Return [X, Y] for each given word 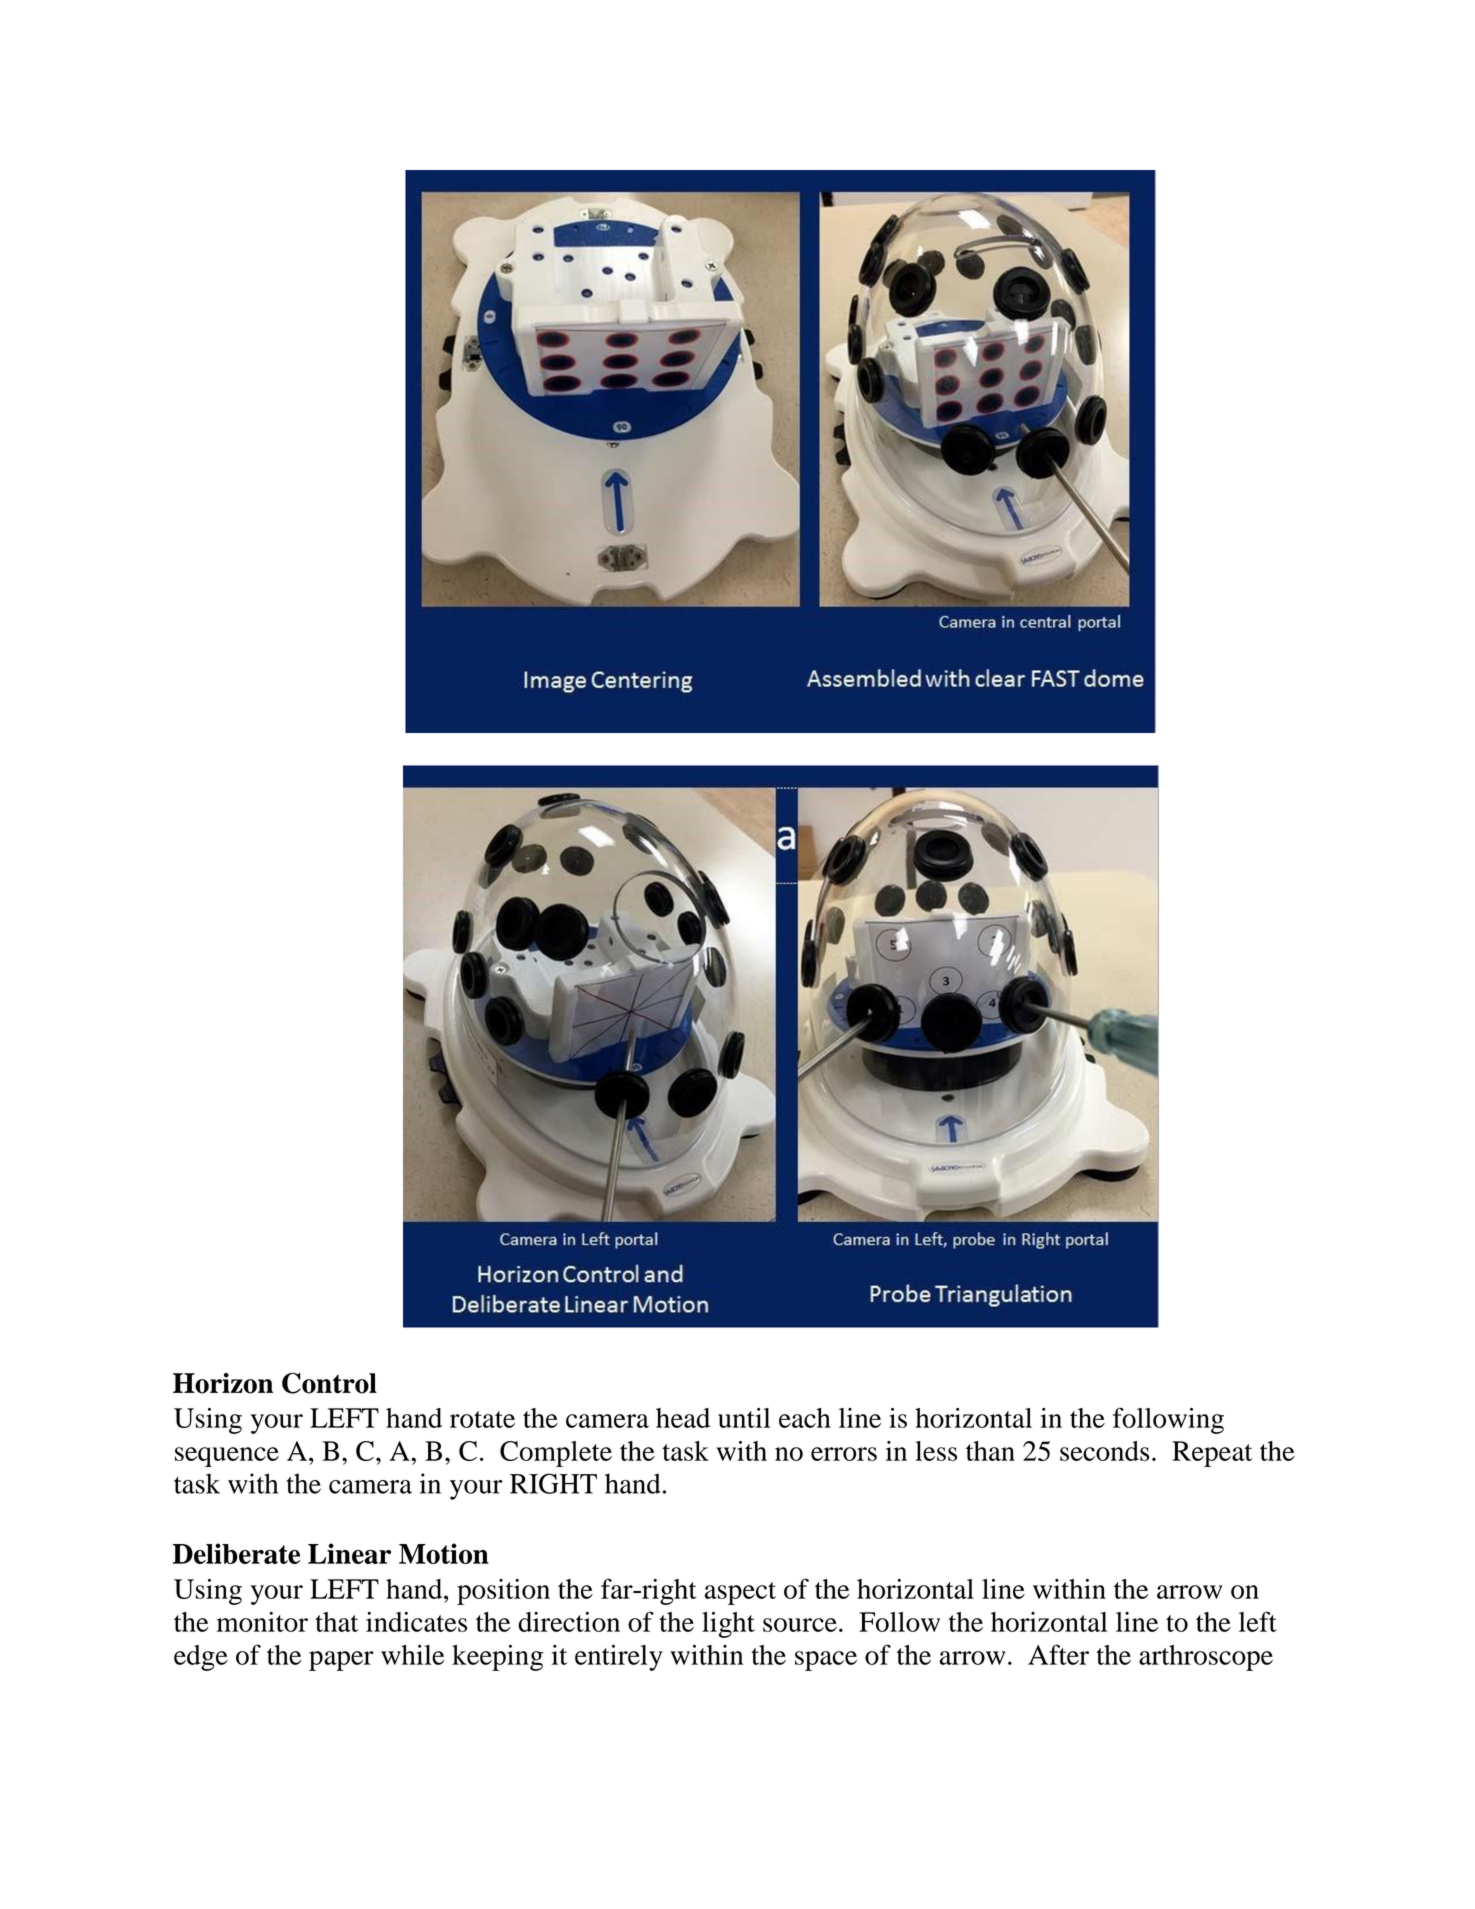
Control [329, 1383]
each [805, 1418]
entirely [619, 1657]
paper [341, 1661]
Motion [444, 1553]
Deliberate [236, 1553]
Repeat [1212, 1454]
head [683, 1418]
